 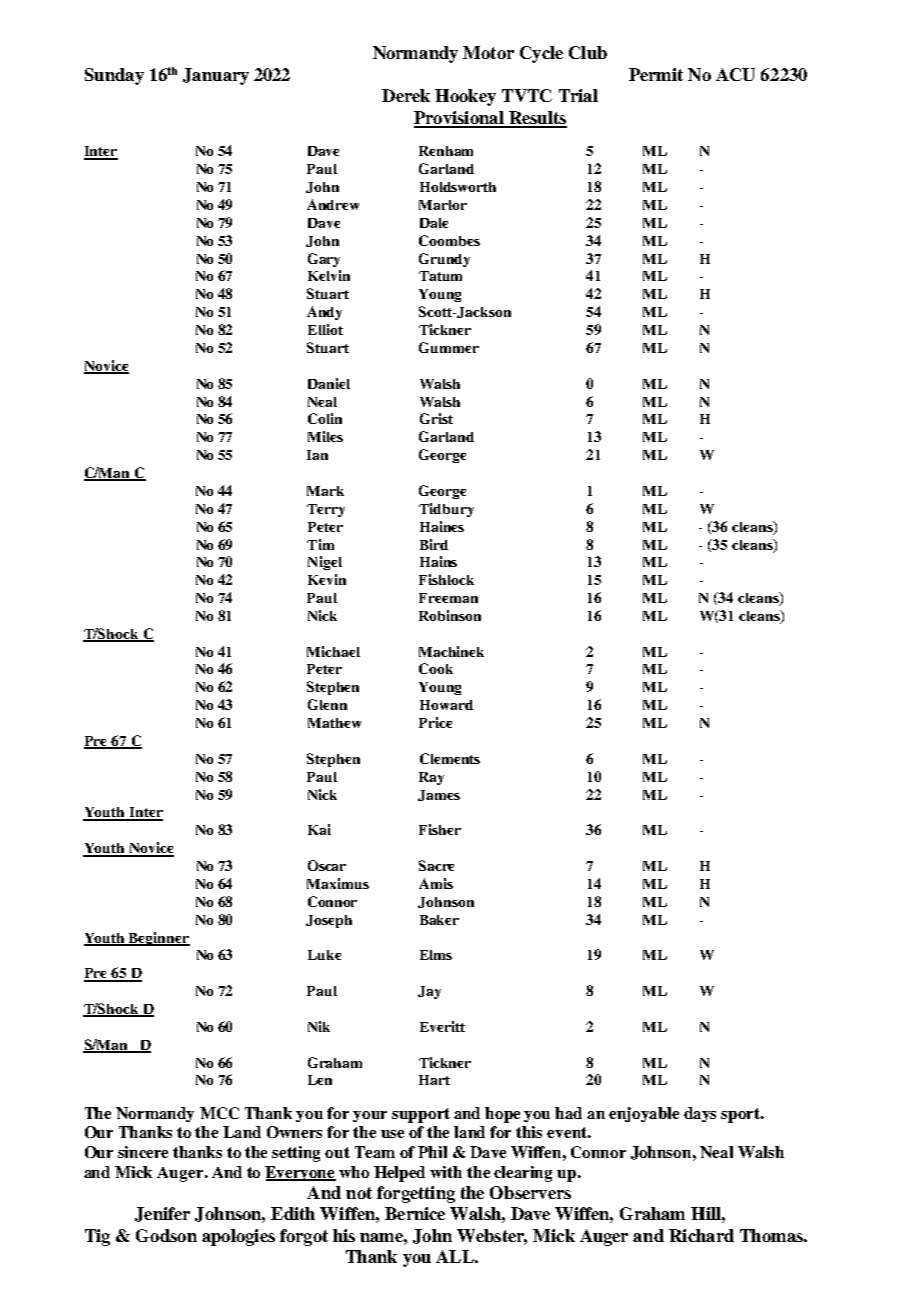 I want to click on January, so click(x=216, y=76).
